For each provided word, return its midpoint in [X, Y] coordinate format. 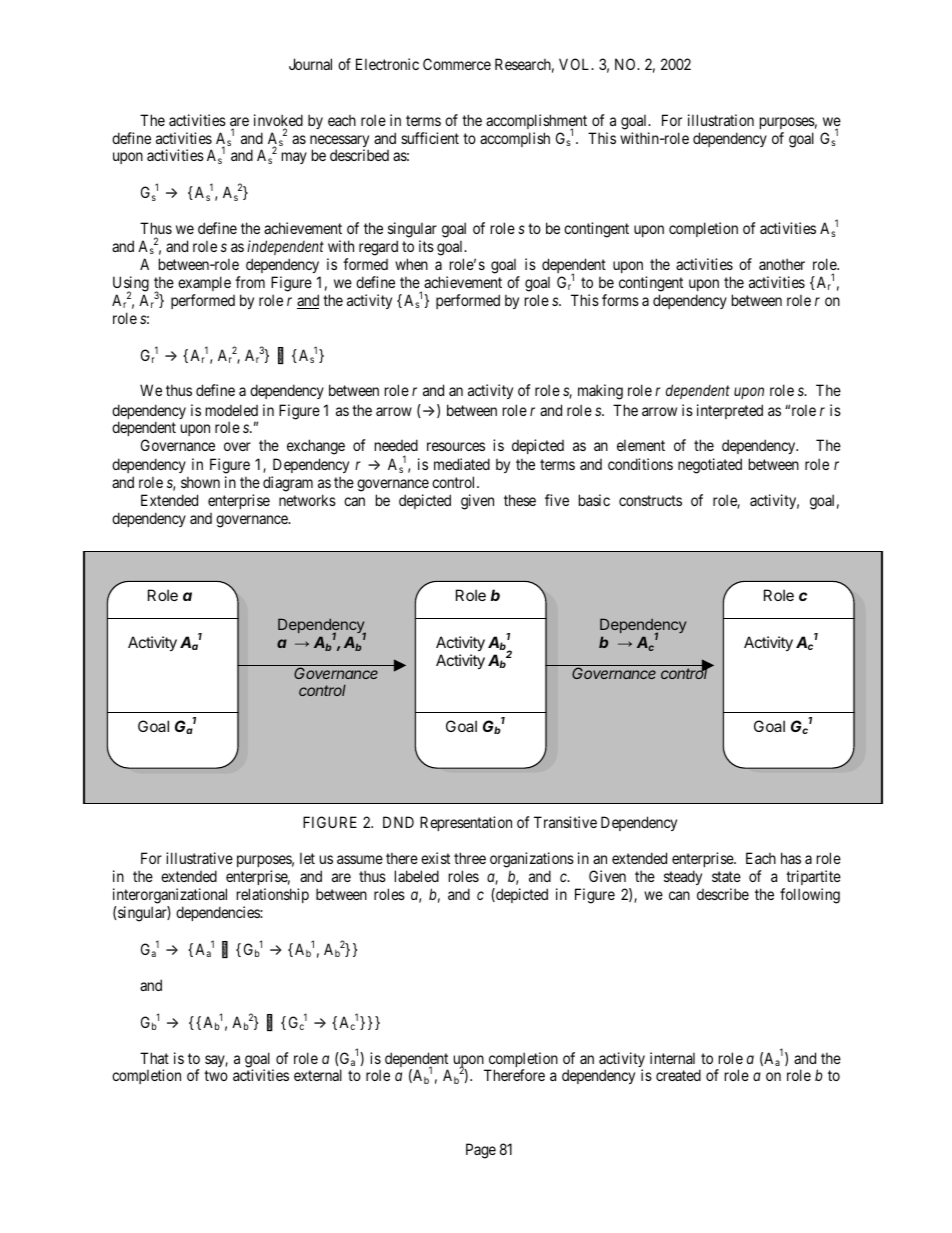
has [791, 858]
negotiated [710, 466]
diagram [288, 484]
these [520, 500]
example [204, 283]
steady [683, 877]
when [411, 264]
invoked [278, 121]
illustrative [199, 858]
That [154, 1058]
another [782, 264]
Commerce [457, 64]
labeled [417, 876]
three [470, 858]
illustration [721, 120]
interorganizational [170, 896]
